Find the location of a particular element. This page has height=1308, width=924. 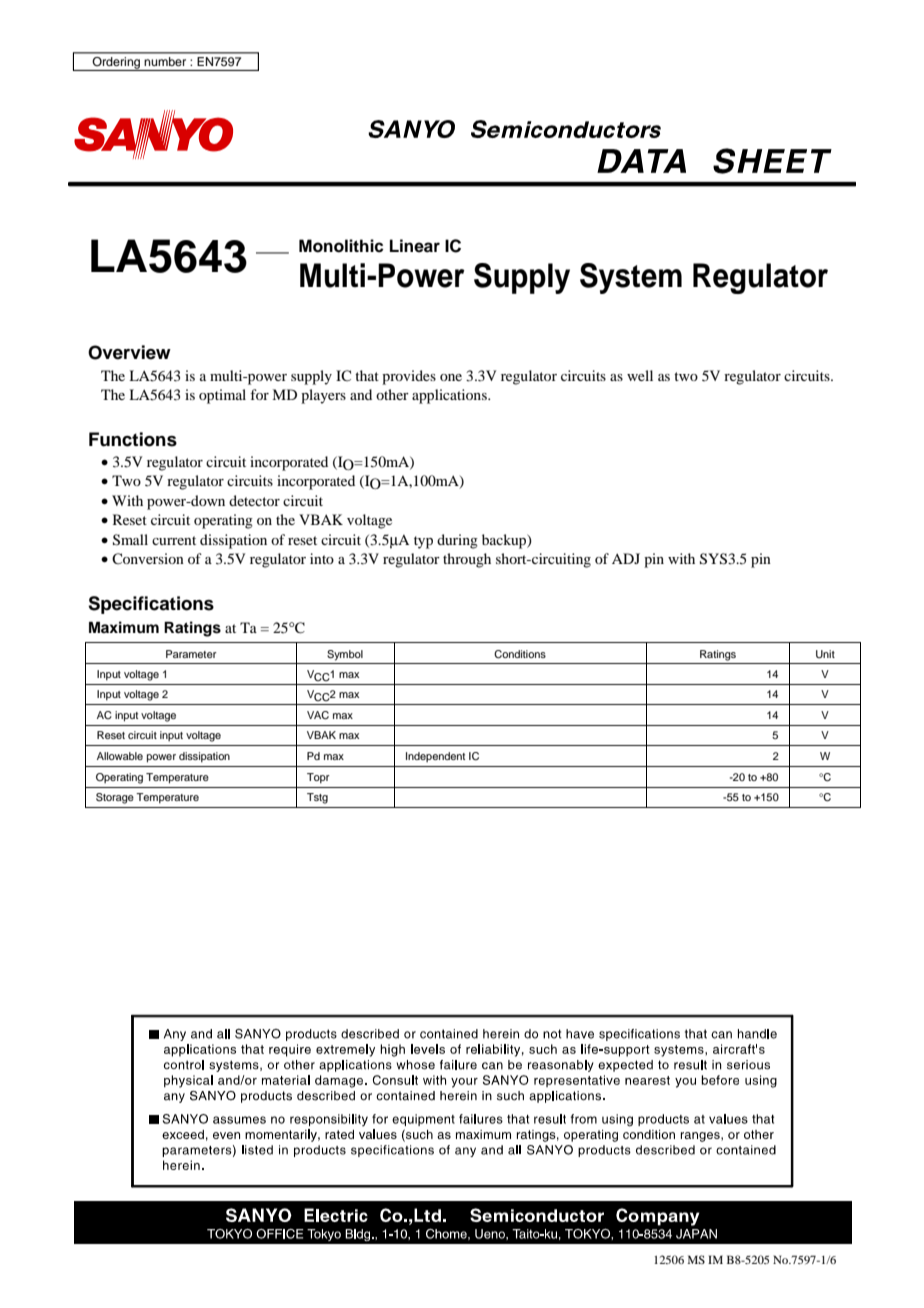

Storage is located at coordinates (115, 798).
